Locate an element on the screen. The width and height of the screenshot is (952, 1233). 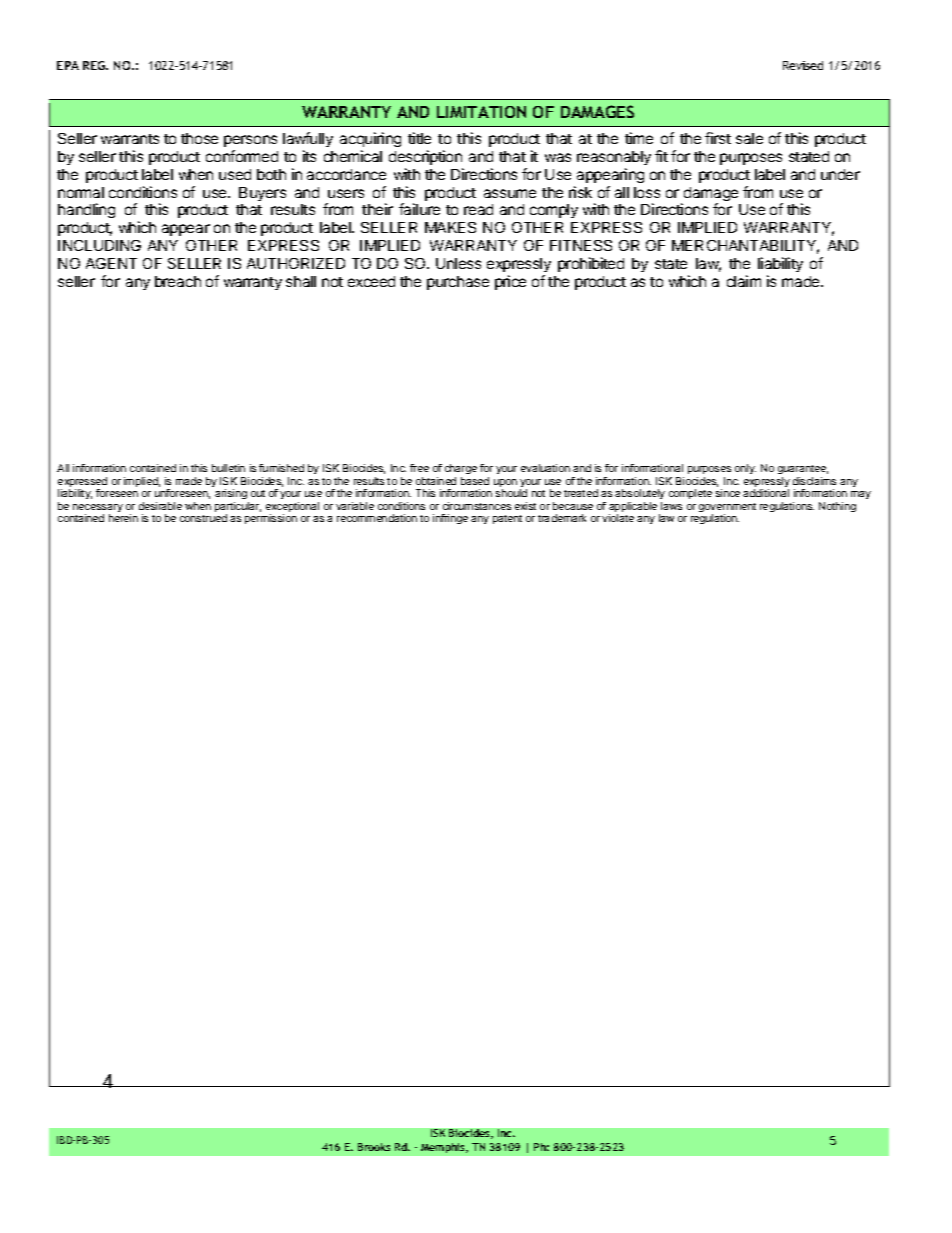
only is located at coordinates (745, 469).
